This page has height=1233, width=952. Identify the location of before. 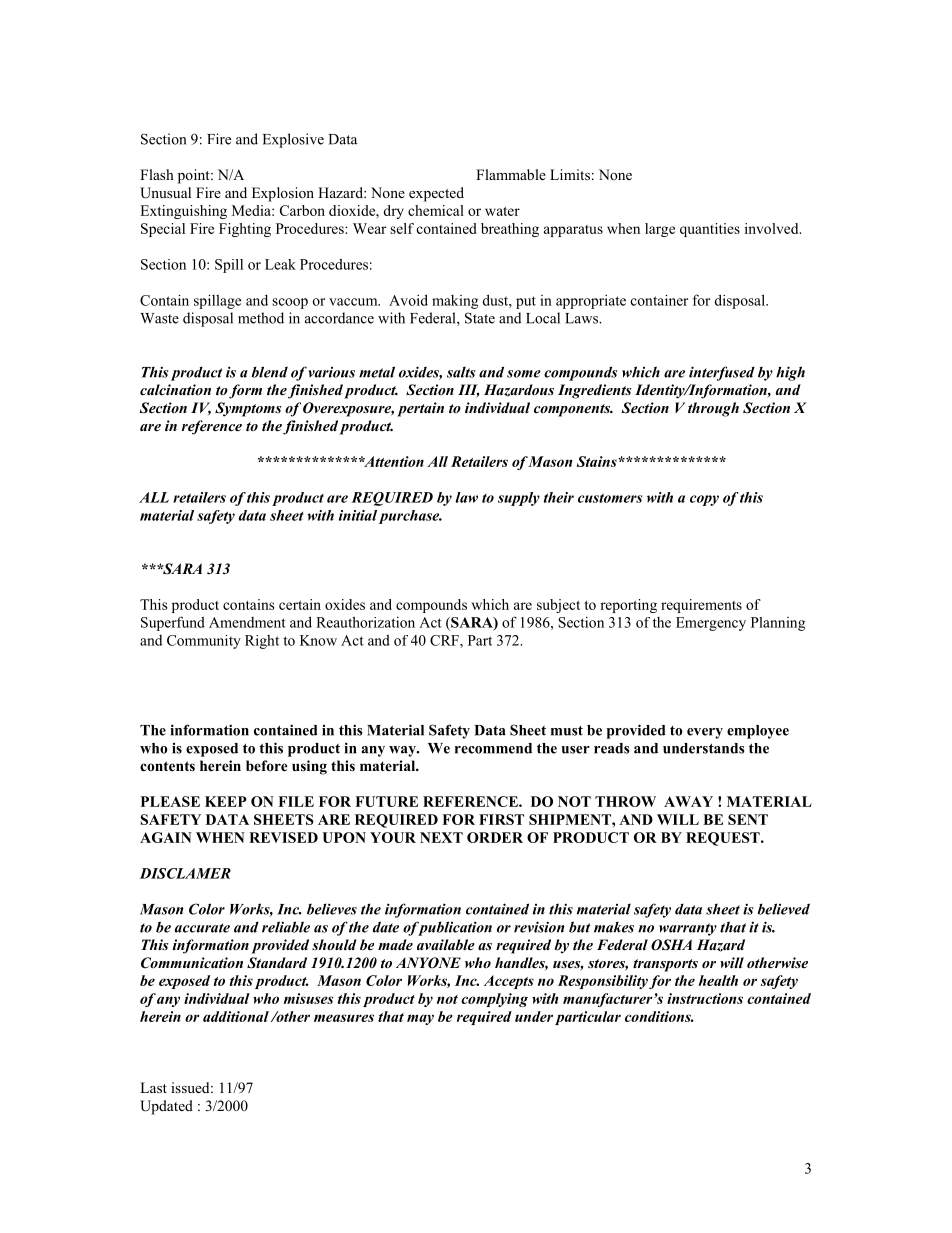
(267, 765).
